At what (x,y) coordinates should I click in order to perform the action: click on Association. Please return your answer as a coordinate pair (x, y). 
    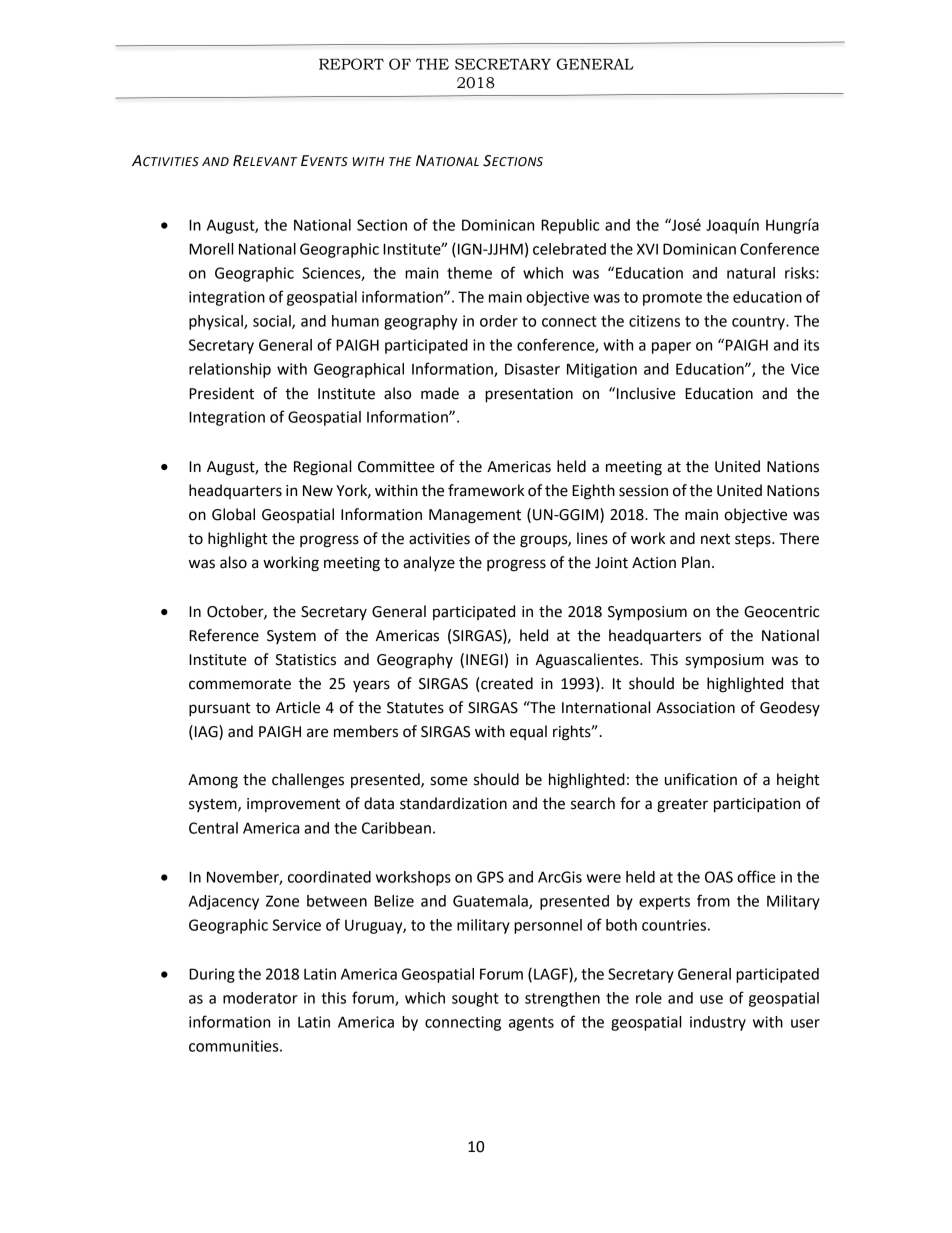
    Looking at the image, I should click on (695, 708).
